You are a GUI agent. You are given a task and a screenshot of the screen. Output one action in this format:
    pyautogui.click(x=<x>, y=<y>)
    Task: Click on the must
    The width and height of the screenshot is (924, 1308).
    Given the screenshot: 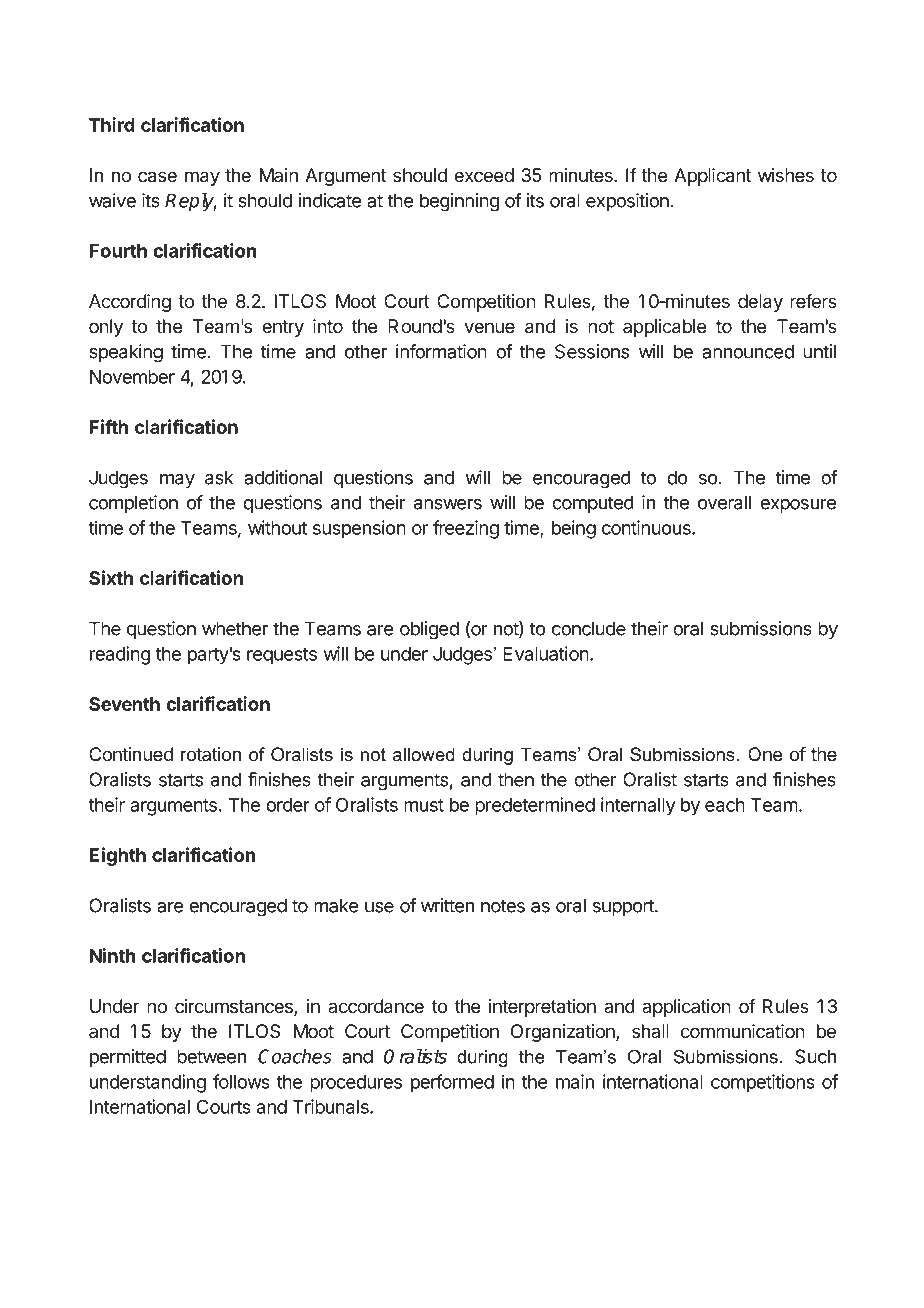 What is the action you would take?
    pyautogui.click(x=424, y=805)
